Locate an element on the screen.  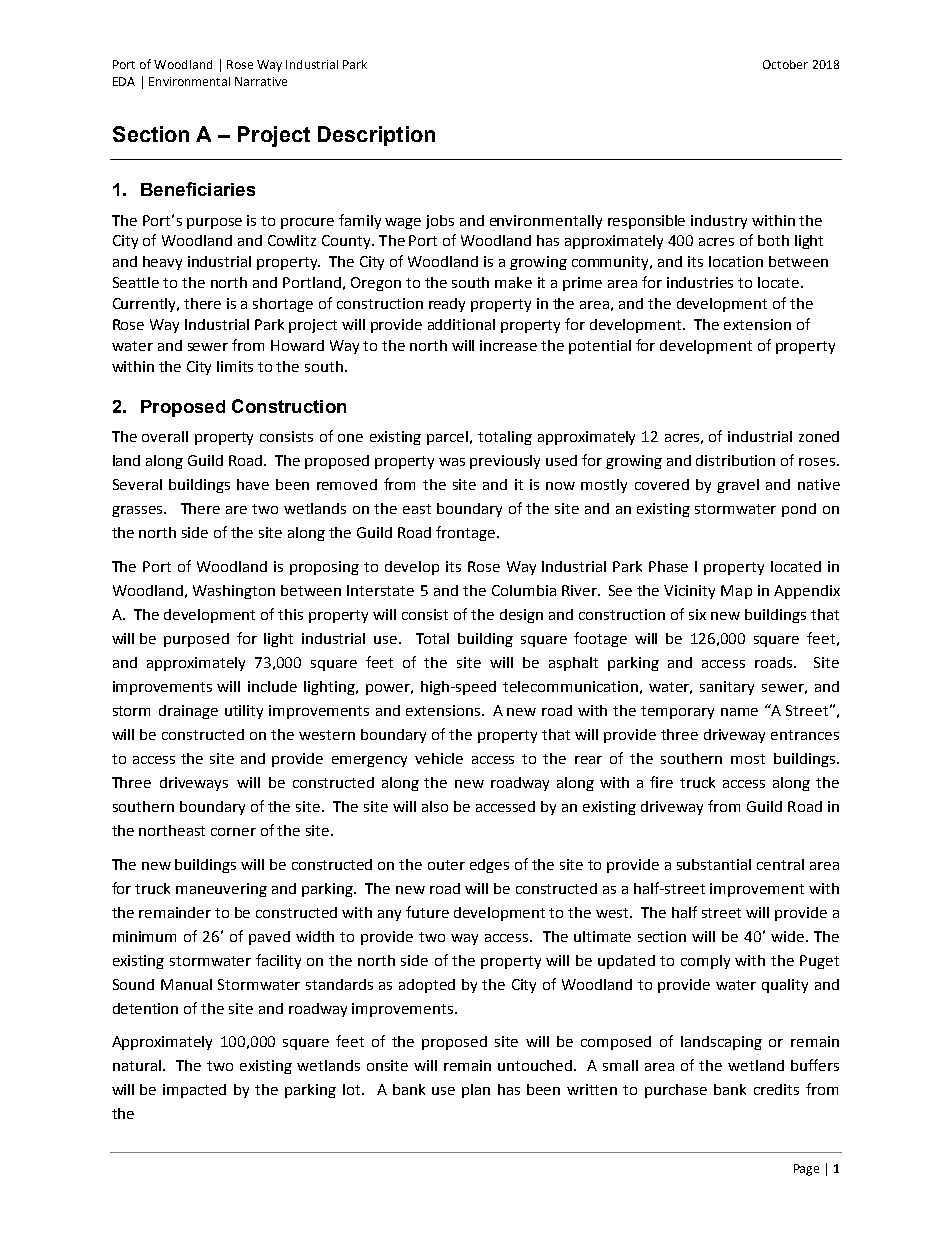
maneuvering is located at coordinates (221, 890).
